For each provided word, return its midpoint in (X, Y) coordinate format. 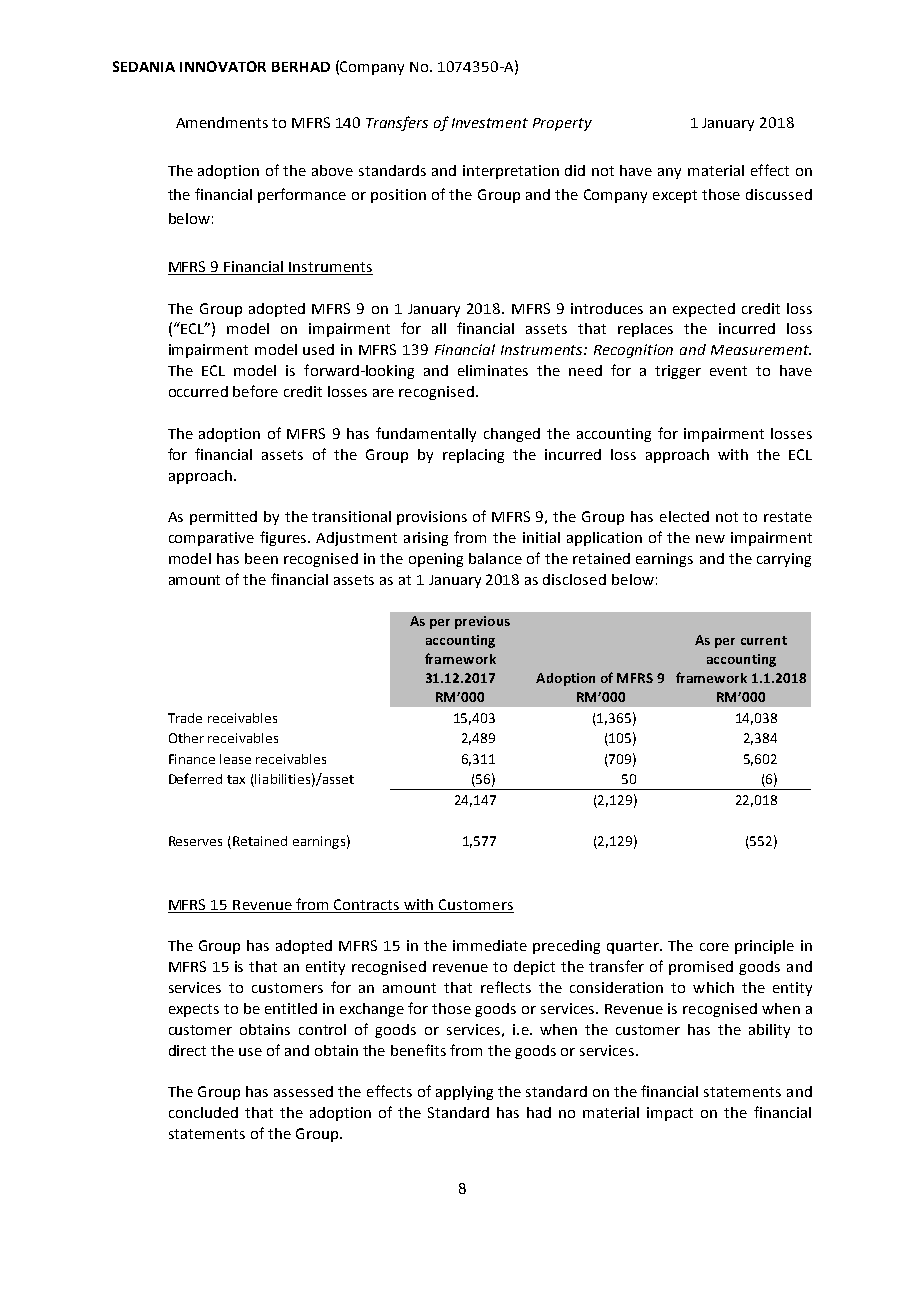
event (728, 371)
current (764, 640)
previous (482, 622)
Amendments (222, 122)
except (675, 196)
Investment (490, 123)
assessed (303, 1091)
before (255, 391)
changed (512, 435)
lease (235, 759)
